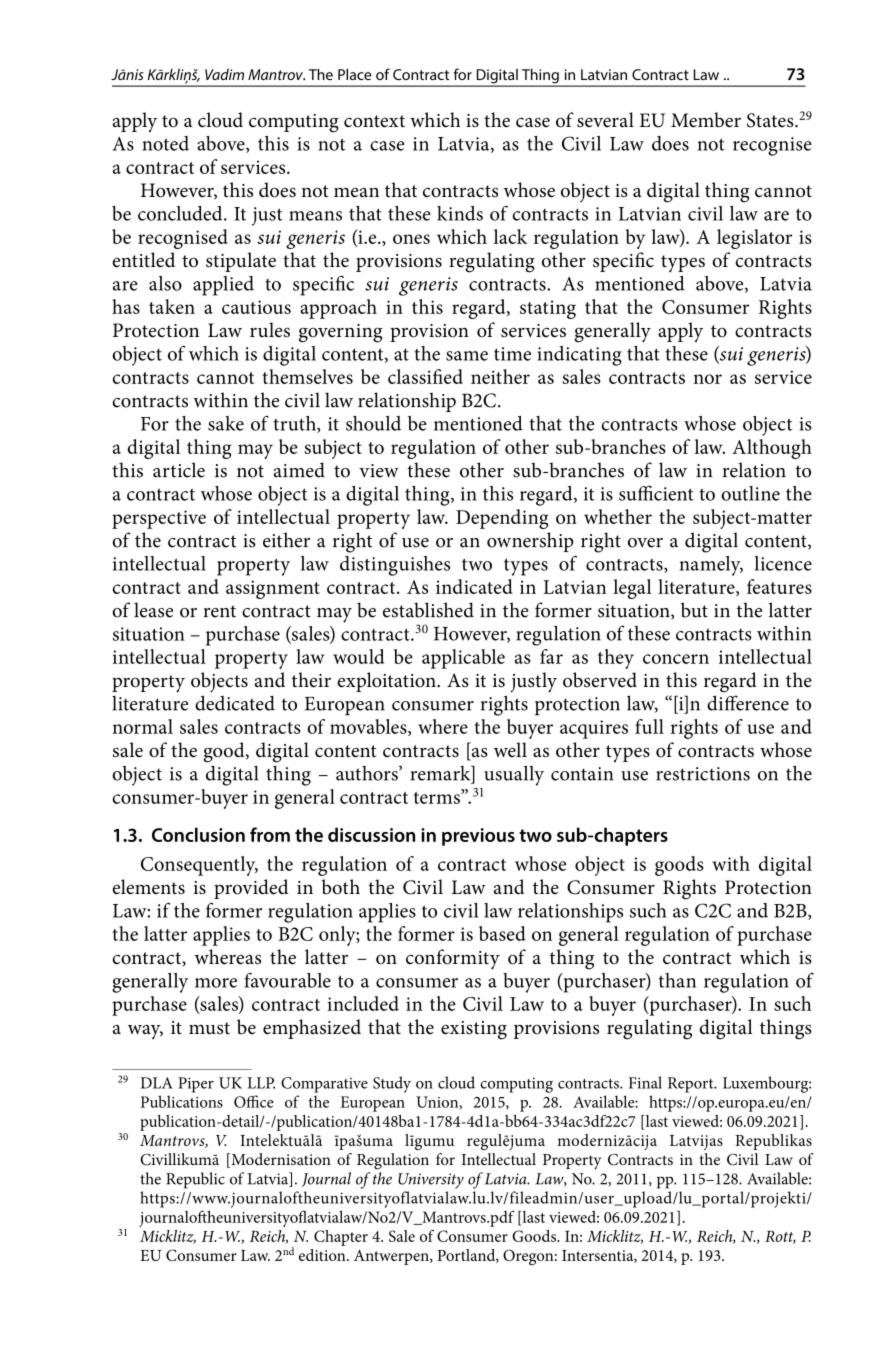  What do you see at coordinates (706, 120) in the screenshot?
I see `Member` at bounding box center [706, 120].
